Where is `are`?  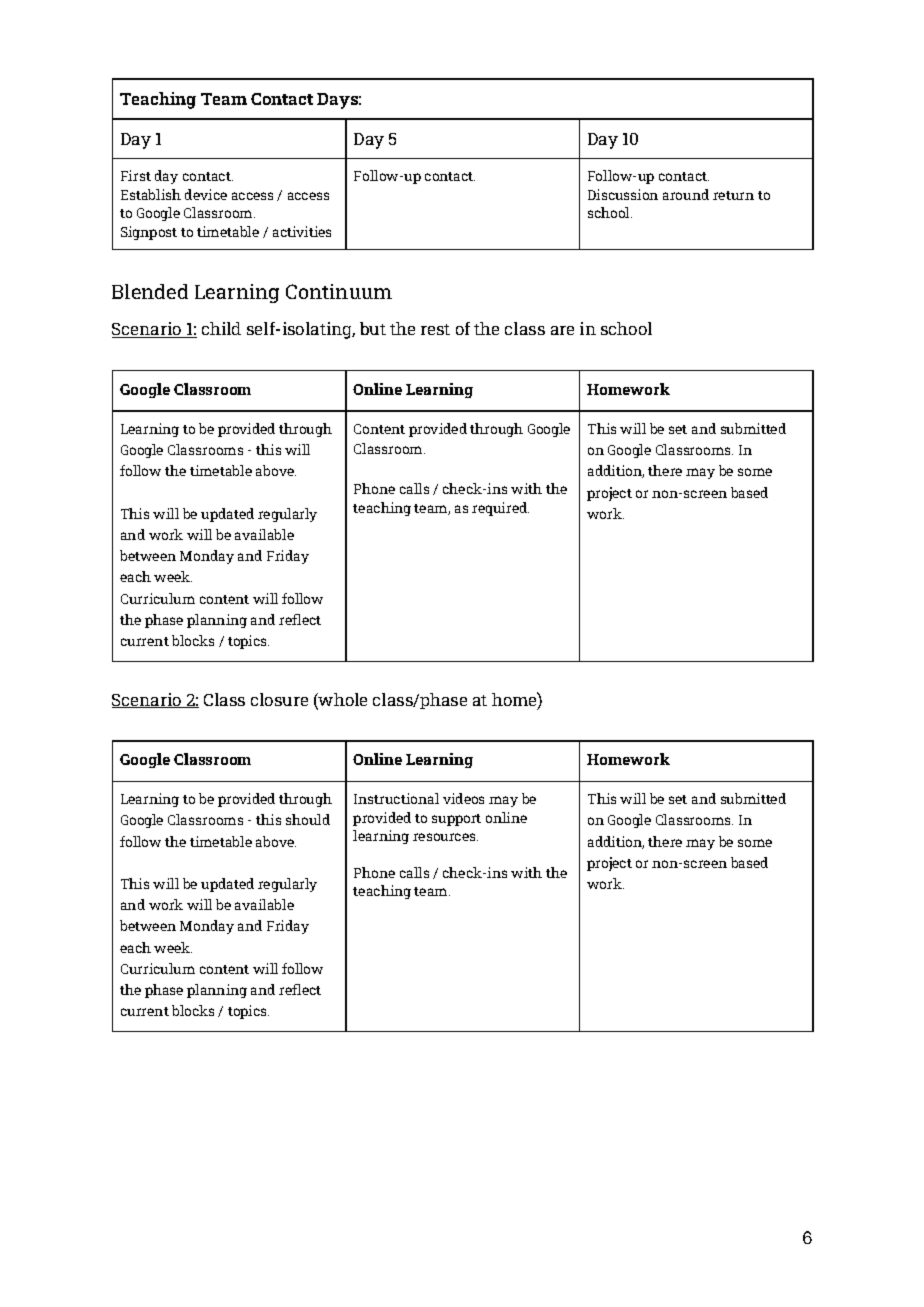 are is located at coordinates (562, 330).
